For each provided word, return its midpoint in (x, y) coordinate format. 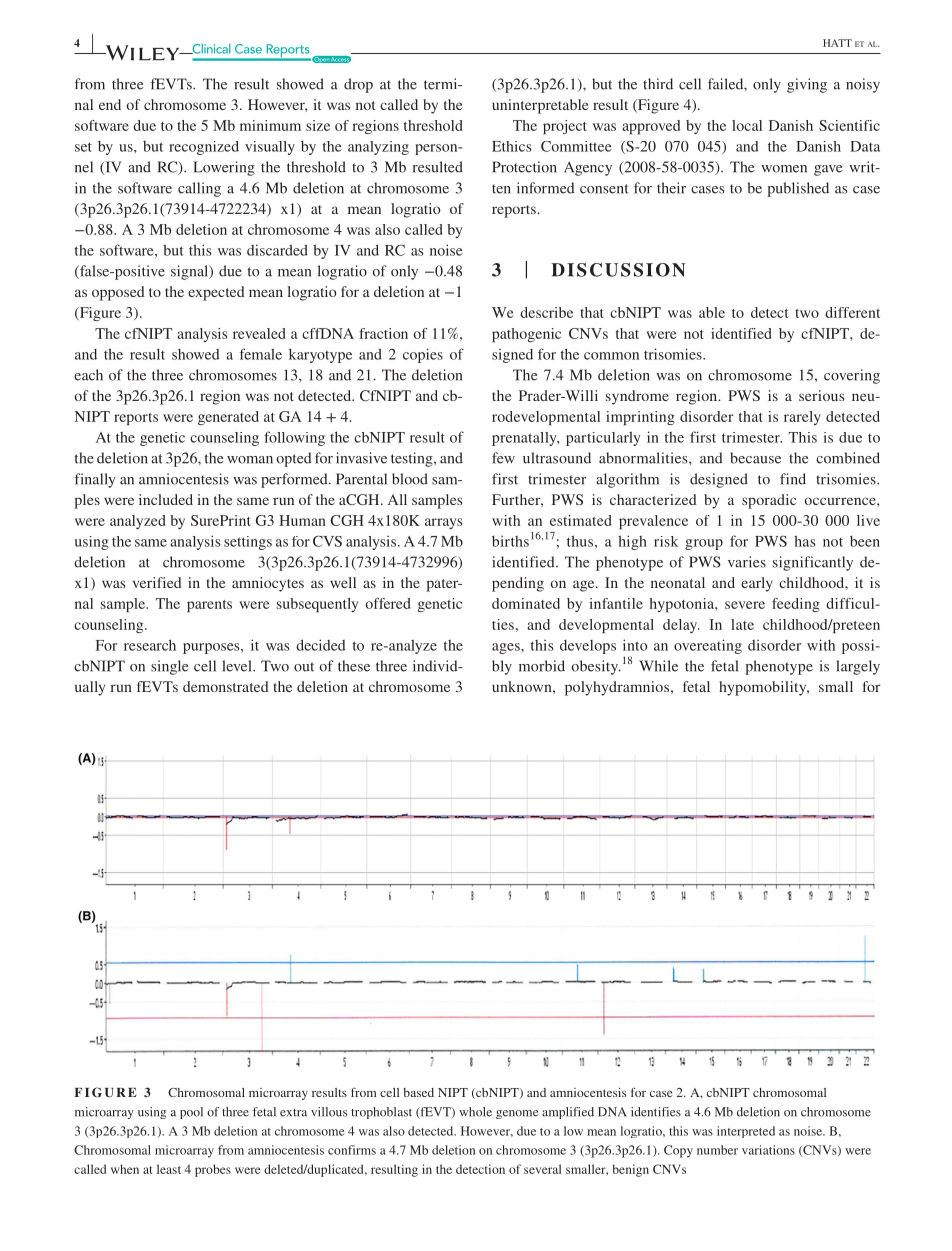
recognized (204, 148)
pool (191, 1113)
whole (475, 1112)
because (755, 458)
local (747, 125)
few (503, 458)
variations (768, 1150)
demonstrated (226, 686)
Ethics (512, 146)
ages (507, 648)
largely (858, 667)
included (166, 499)
